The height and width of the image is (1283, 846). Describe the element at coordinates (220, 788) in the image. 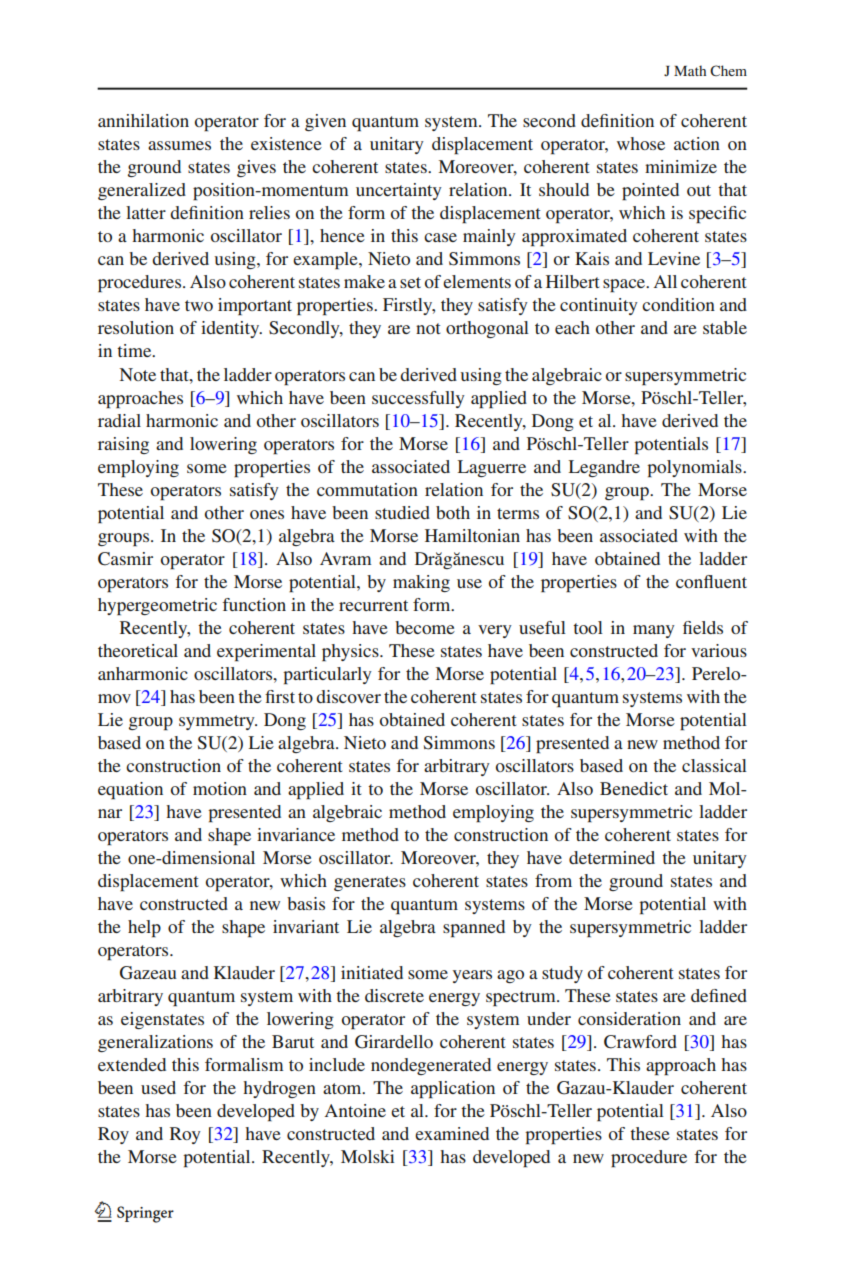

I see `motion` at that location.
